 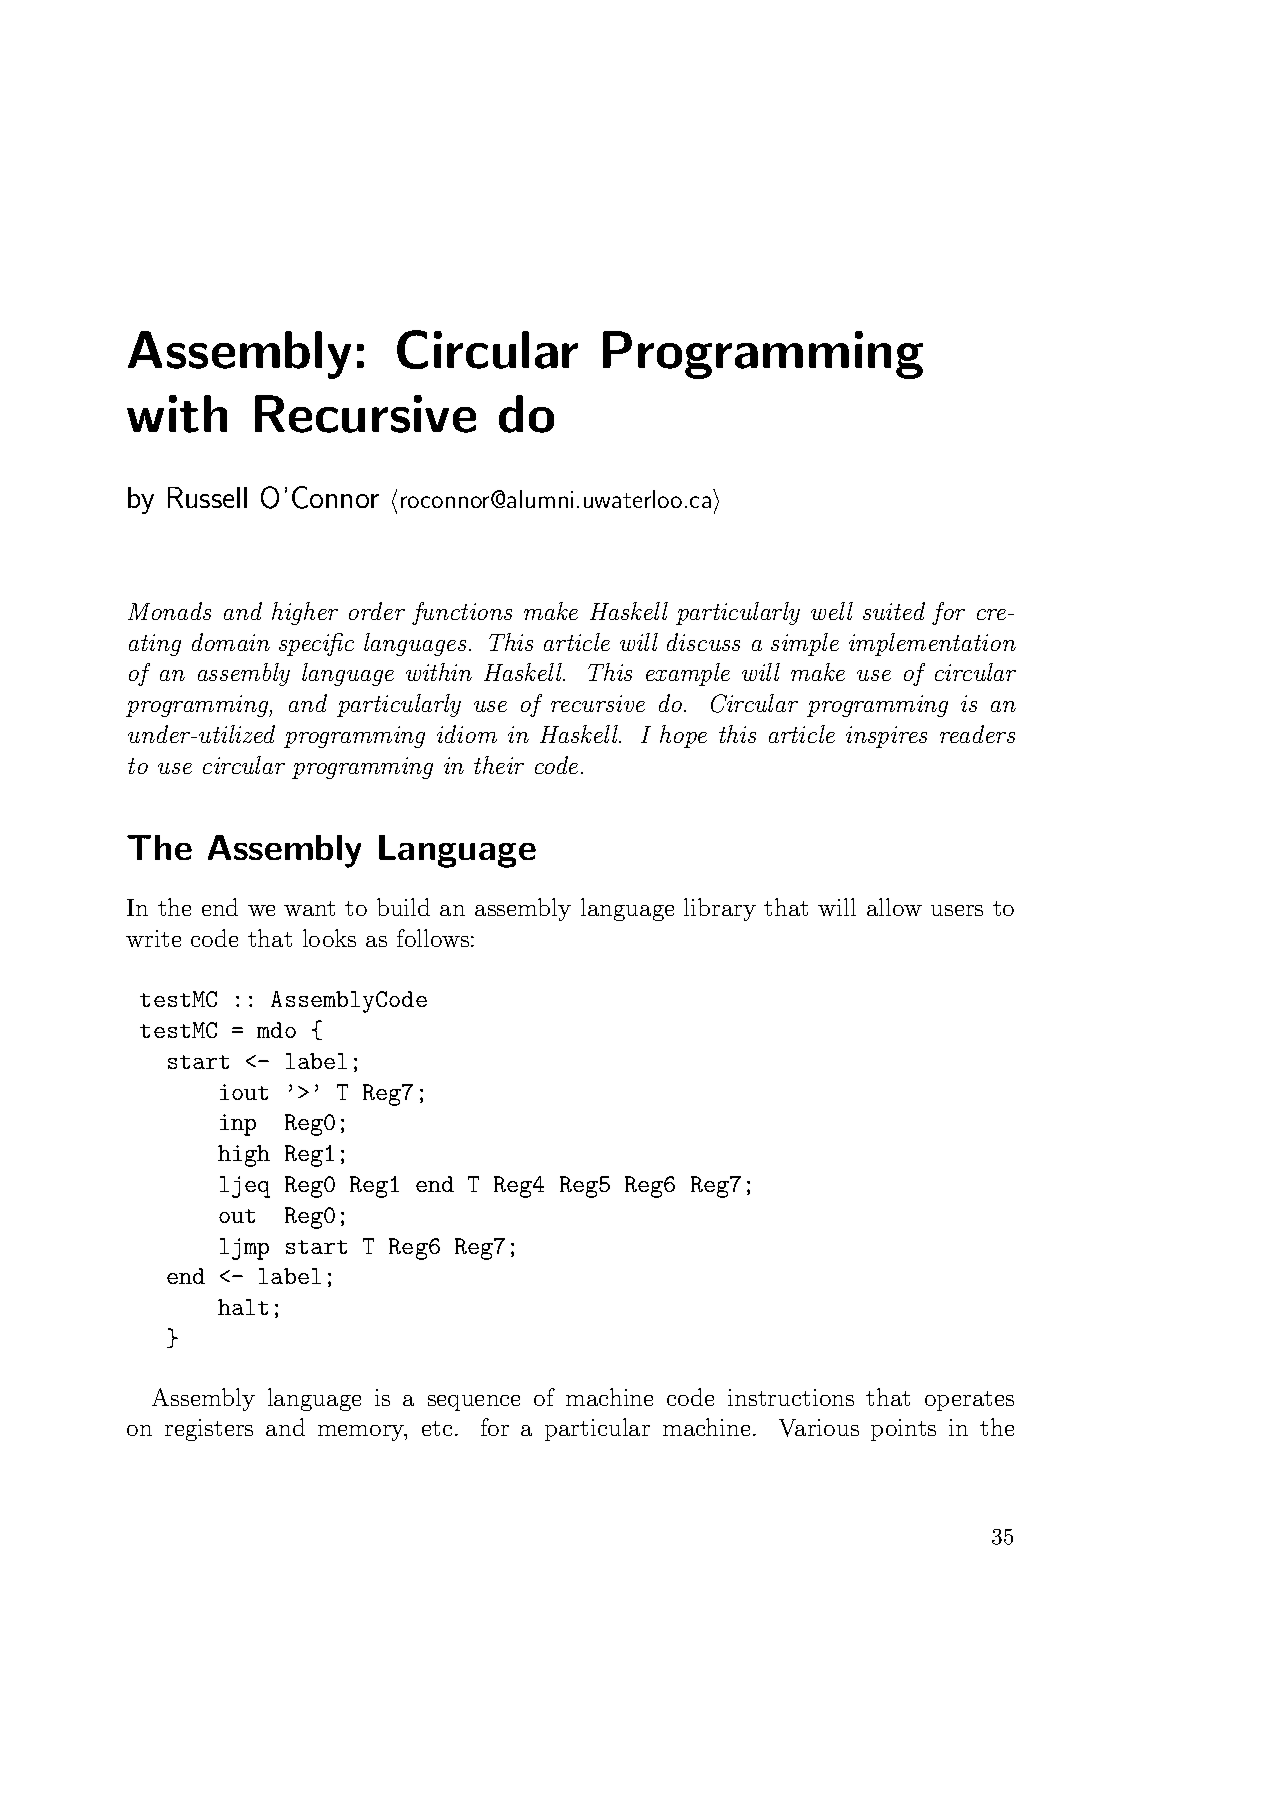 What do you see at coordinates (894, 611) in the page?
I see `suited` at bounding box center [894, 611].
